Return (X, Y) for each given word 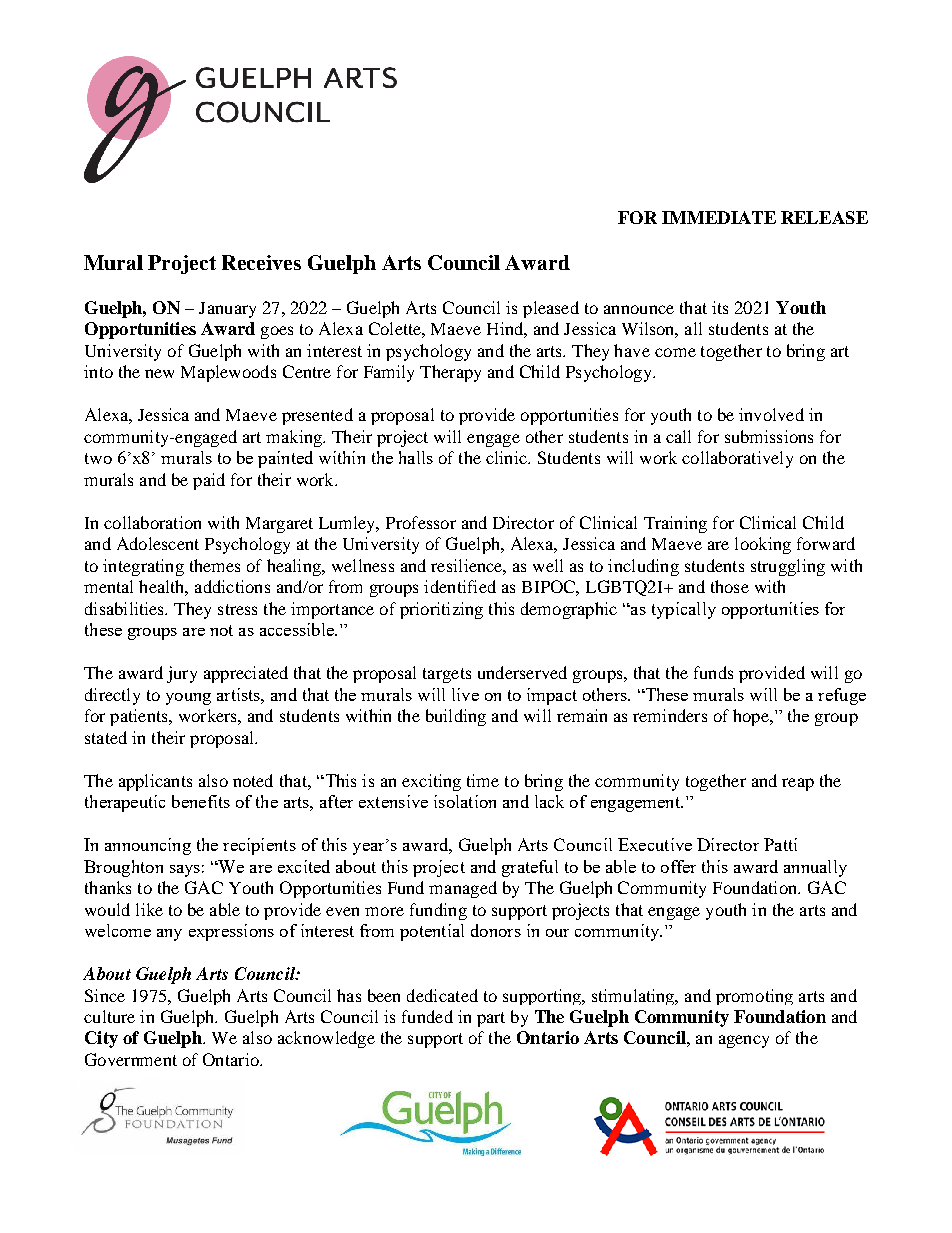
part (491, 1019)
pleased (551, 309)
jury (182, 674)
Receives (261, 262)
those (730, 586)
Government (131, 1059)
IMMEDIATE (719, 217)
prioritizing (441, 610)
